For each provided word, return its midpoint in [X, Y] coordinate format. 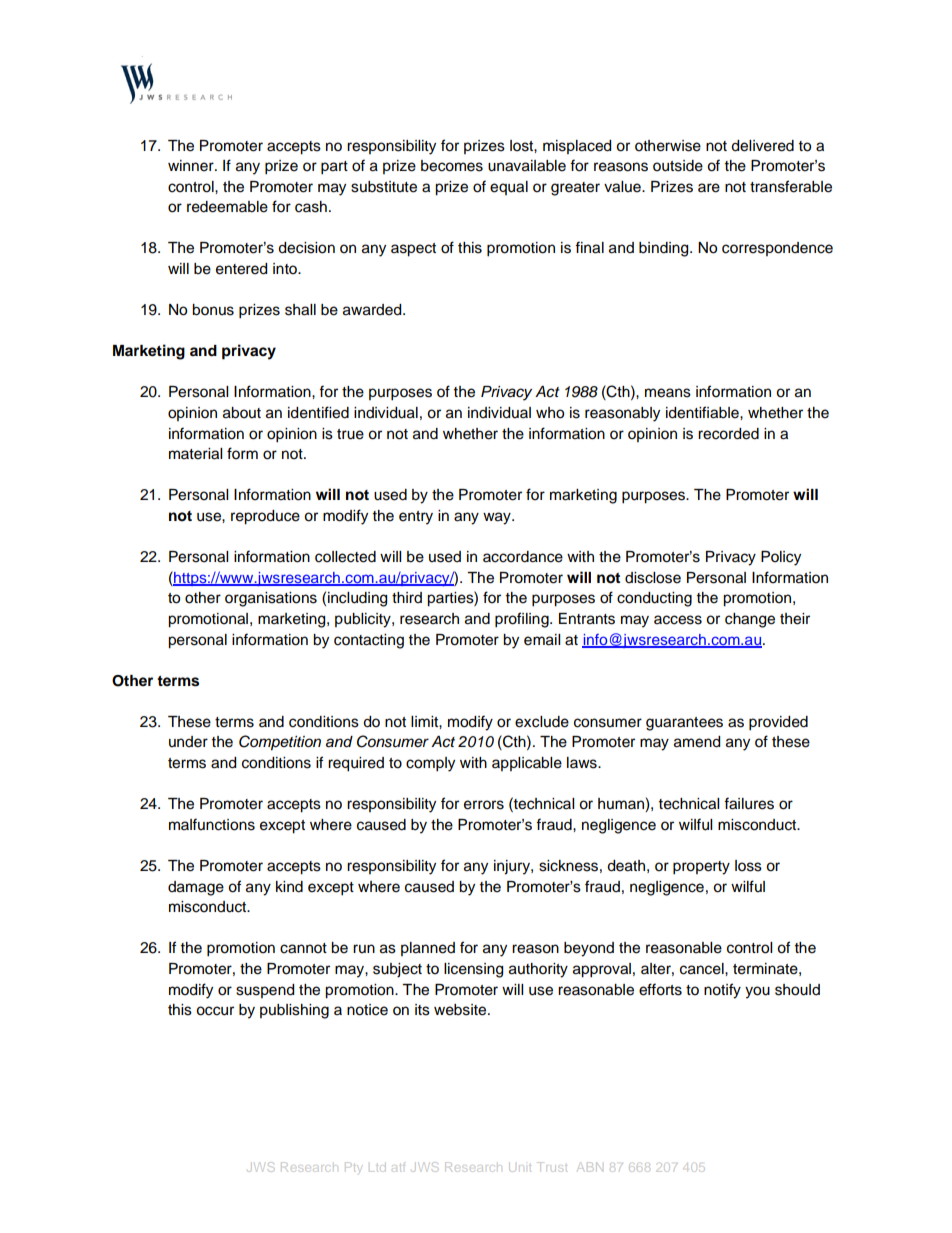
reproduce [265, 517]
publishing [294, 1011]
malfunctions [212, 824]
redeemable [227, 207]
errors [484, 805]
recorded [728, 434]
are [709, 188]
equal [509, 188]
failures [749, 803]
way [498, 518]
